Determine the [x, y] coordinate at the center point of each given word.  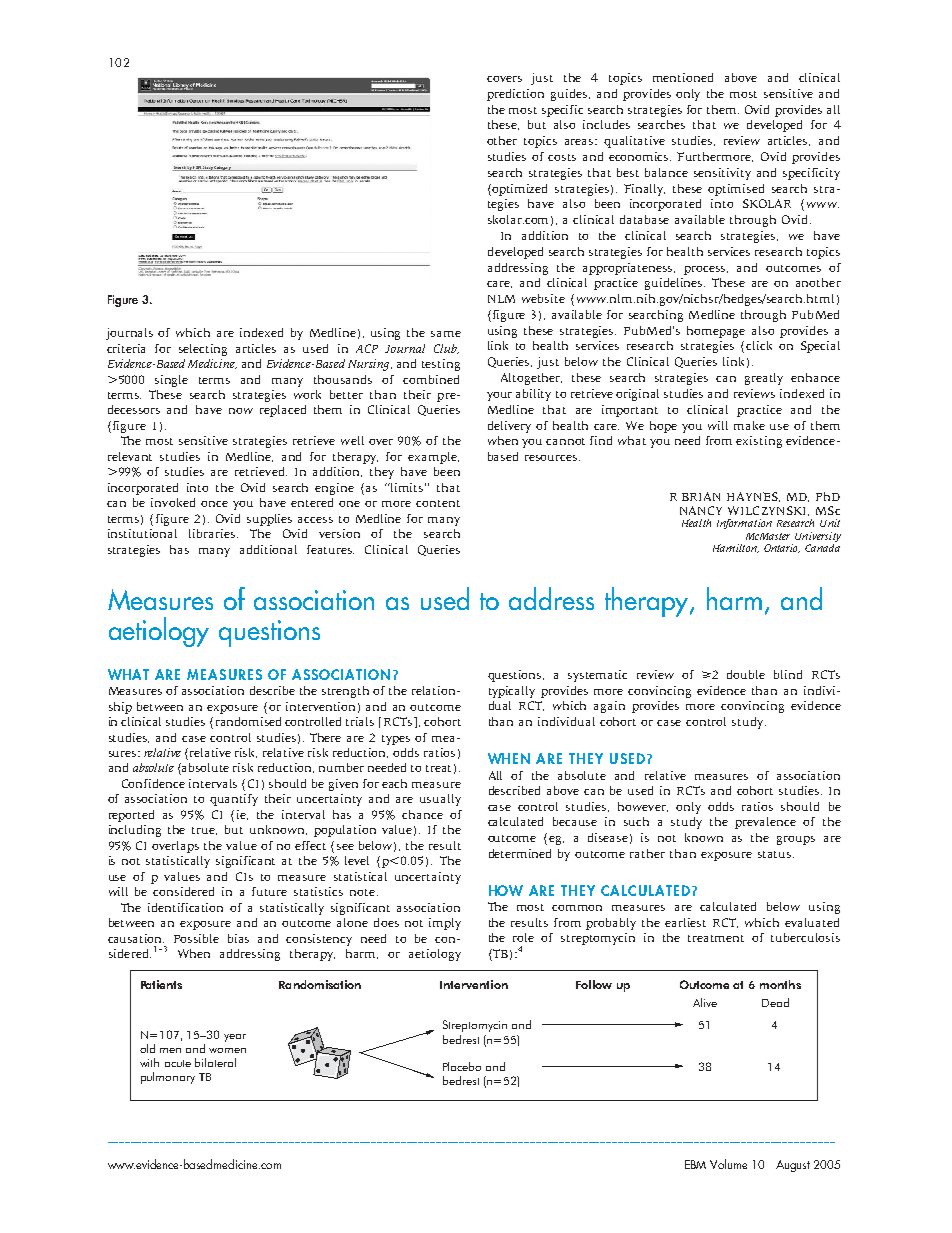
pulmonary [168, 1078]
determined [520, 853]
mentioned [683, 77]
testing [441, 365]
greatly [764, 379]
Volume [728, 1164]
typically [512, 692]
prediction [515, 95]
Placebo [462, 1066]
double [746, 674]
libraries [213, 533]
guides [570, 95]
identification [185, 907]
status [776, 854]
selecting [203, 350]
